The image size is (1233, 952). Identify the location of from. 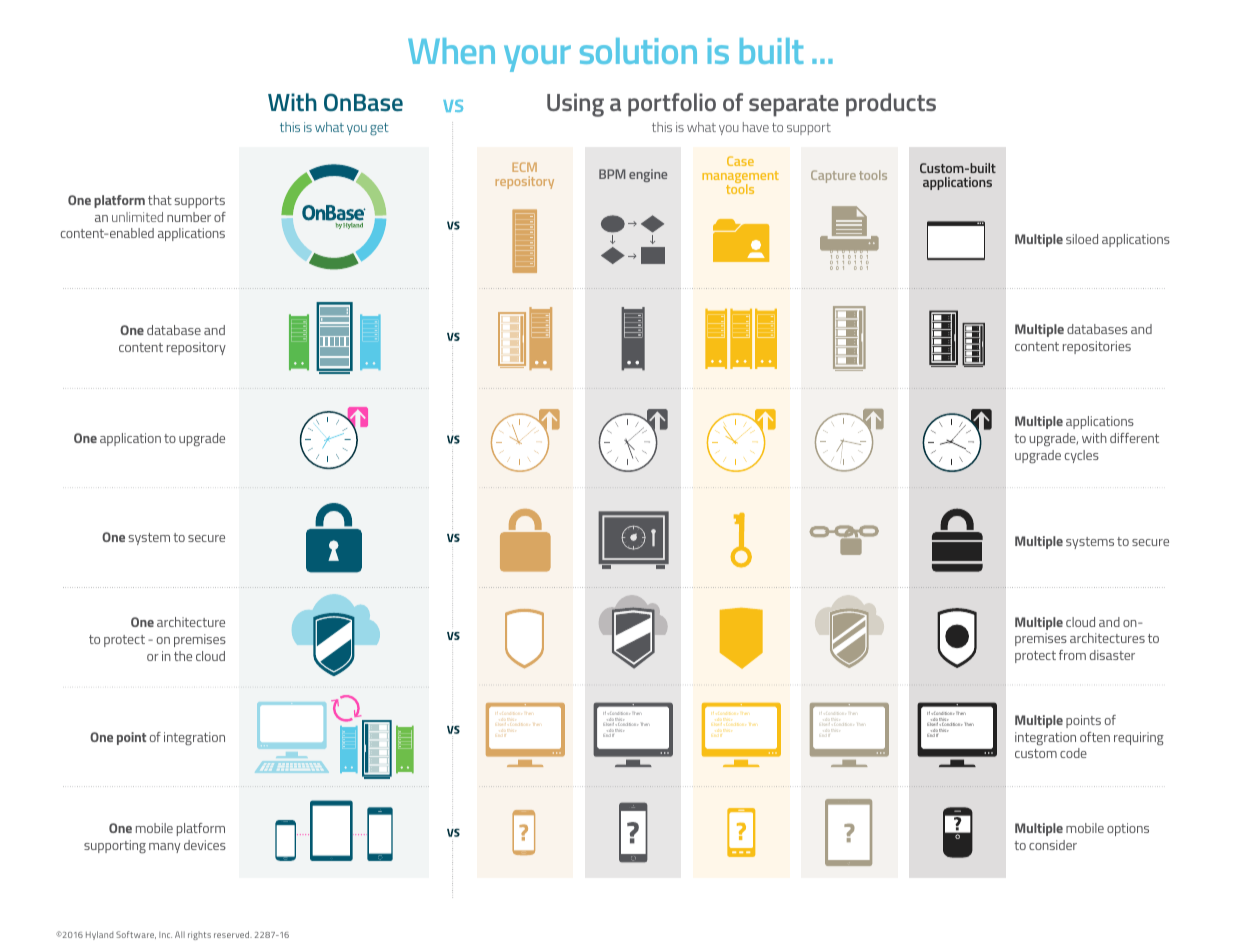
(1072, 655).
